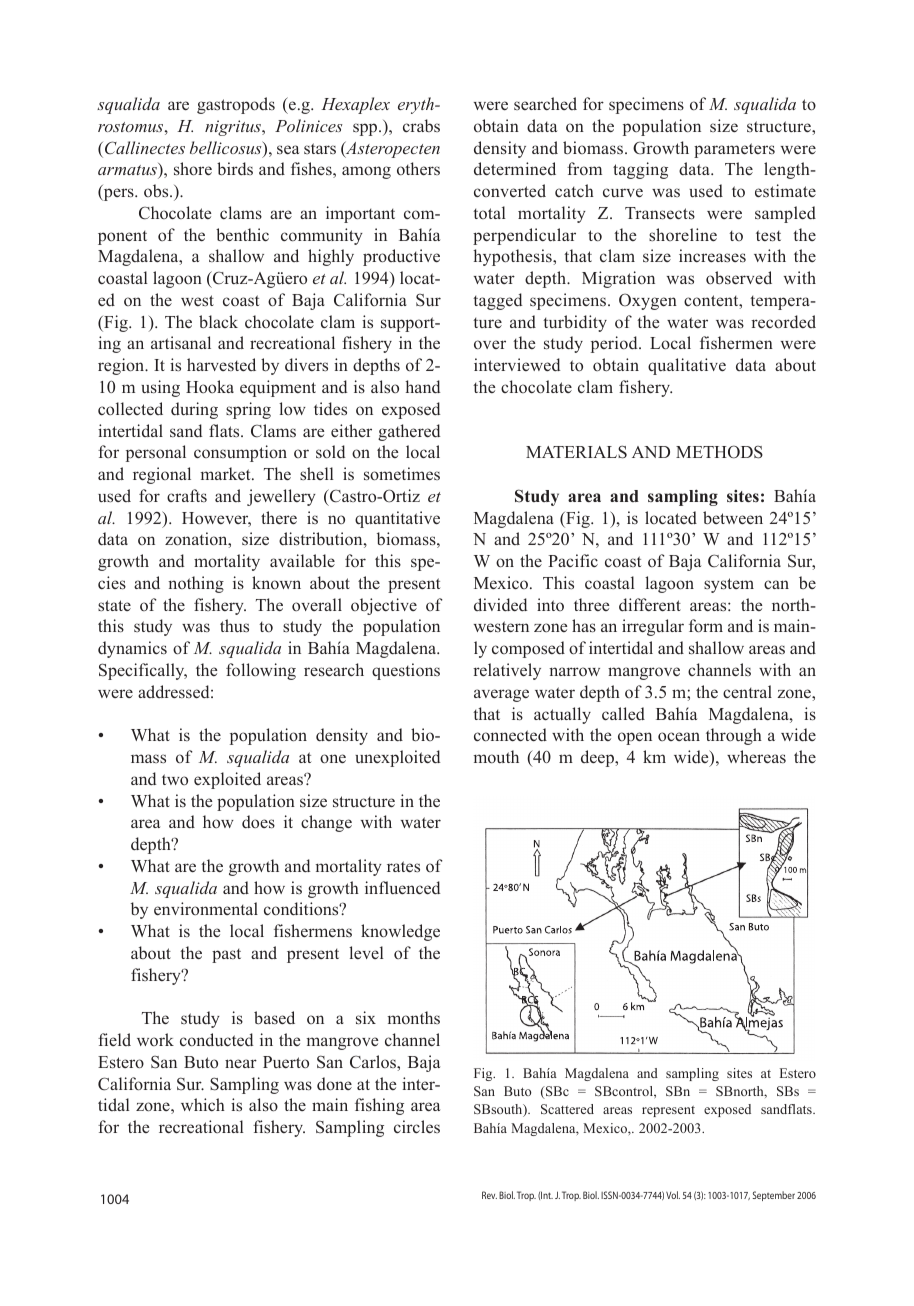 The width and height of the document is (914, 1306). Describe the element at coordinates (489, 1195) in the document. I see `Rev` at that location.
